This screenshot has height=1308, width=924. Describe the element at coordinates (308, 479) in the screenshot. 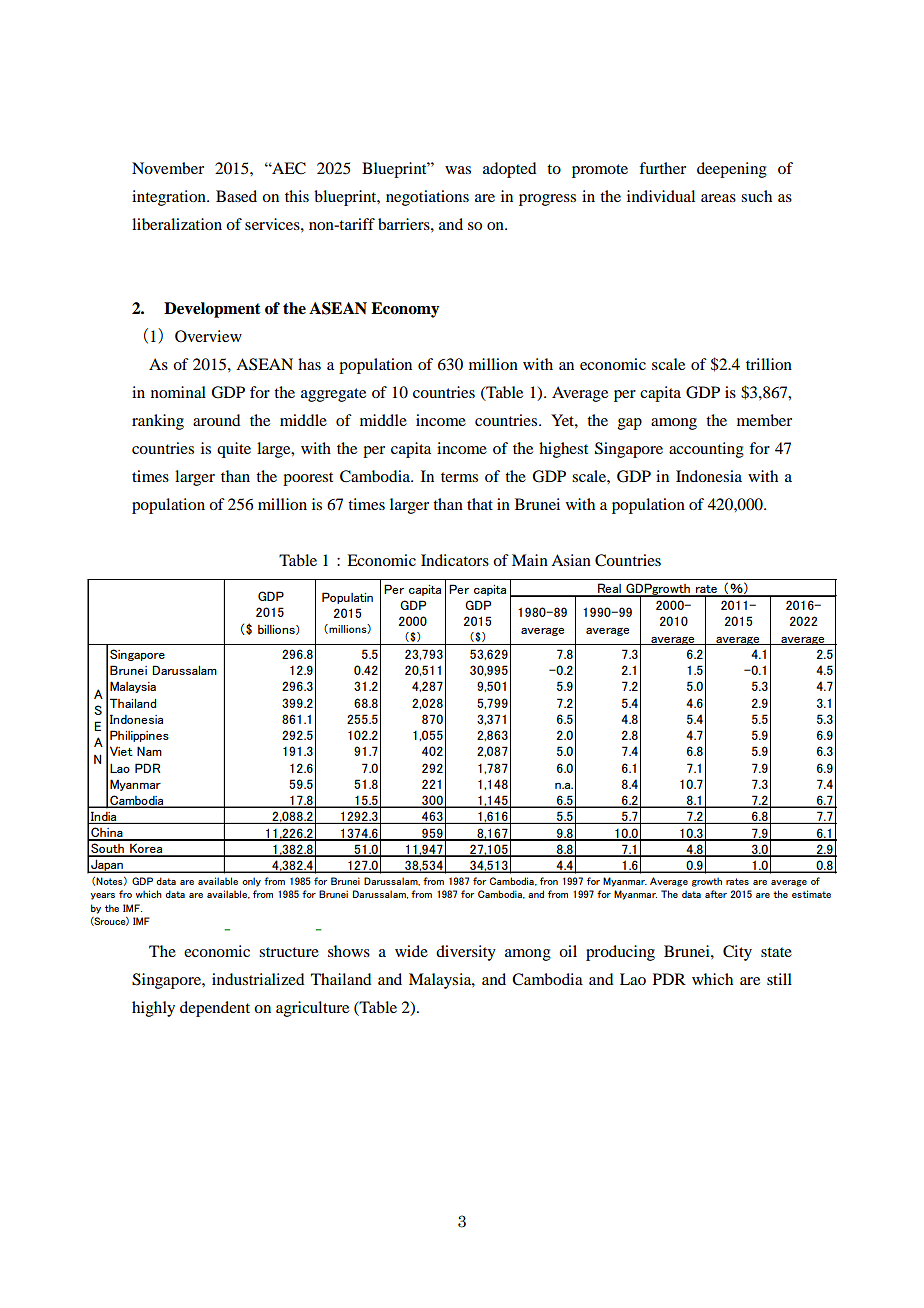

I see `poorest` at that location.
